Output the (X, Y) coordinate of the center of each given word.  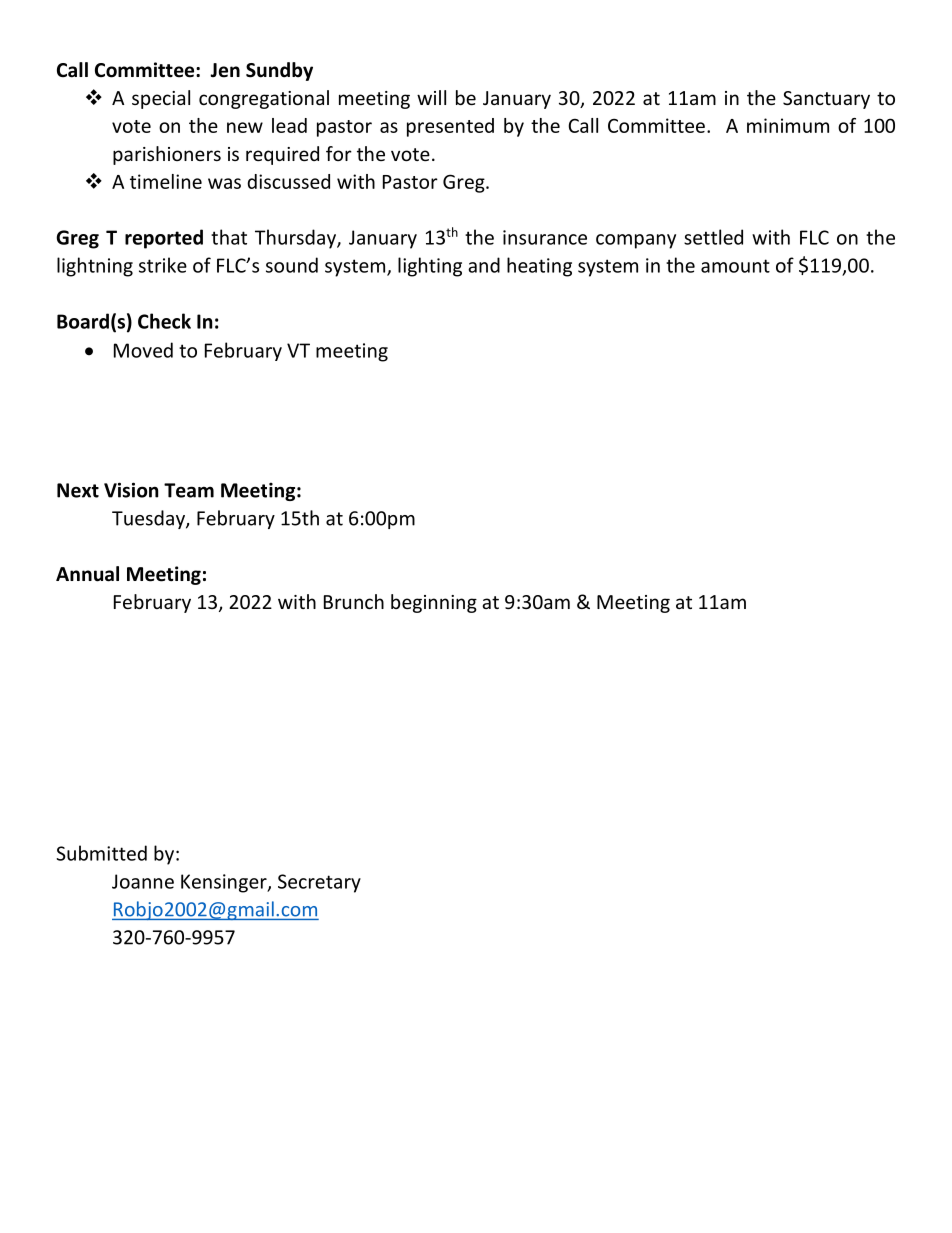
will (431, 97)
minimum (788, 125)
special (161, 99)
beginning (434, 603)
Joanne (143, 881)
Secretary (319, 883)
